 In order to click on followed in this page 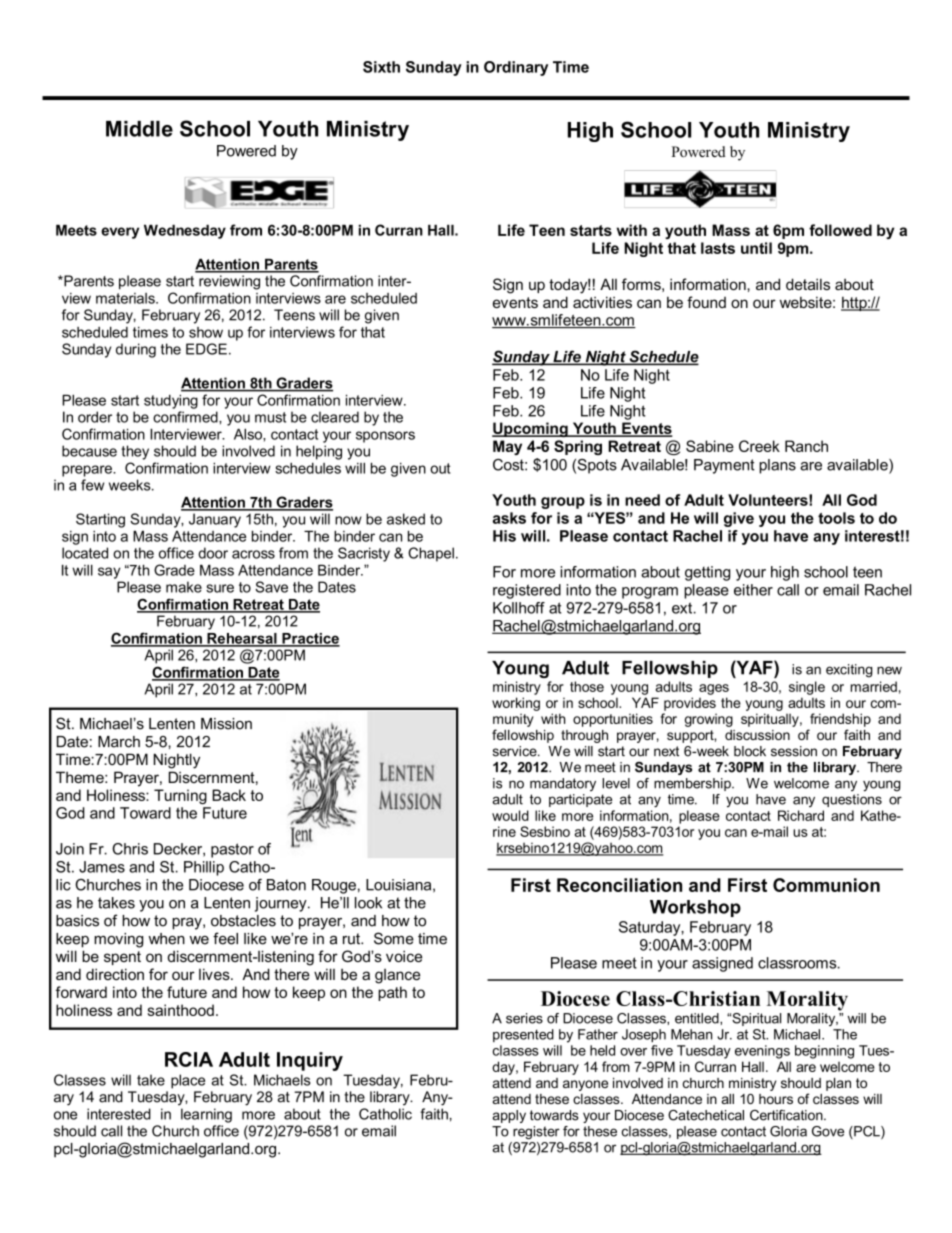, I will do `click(840, 230)`.
